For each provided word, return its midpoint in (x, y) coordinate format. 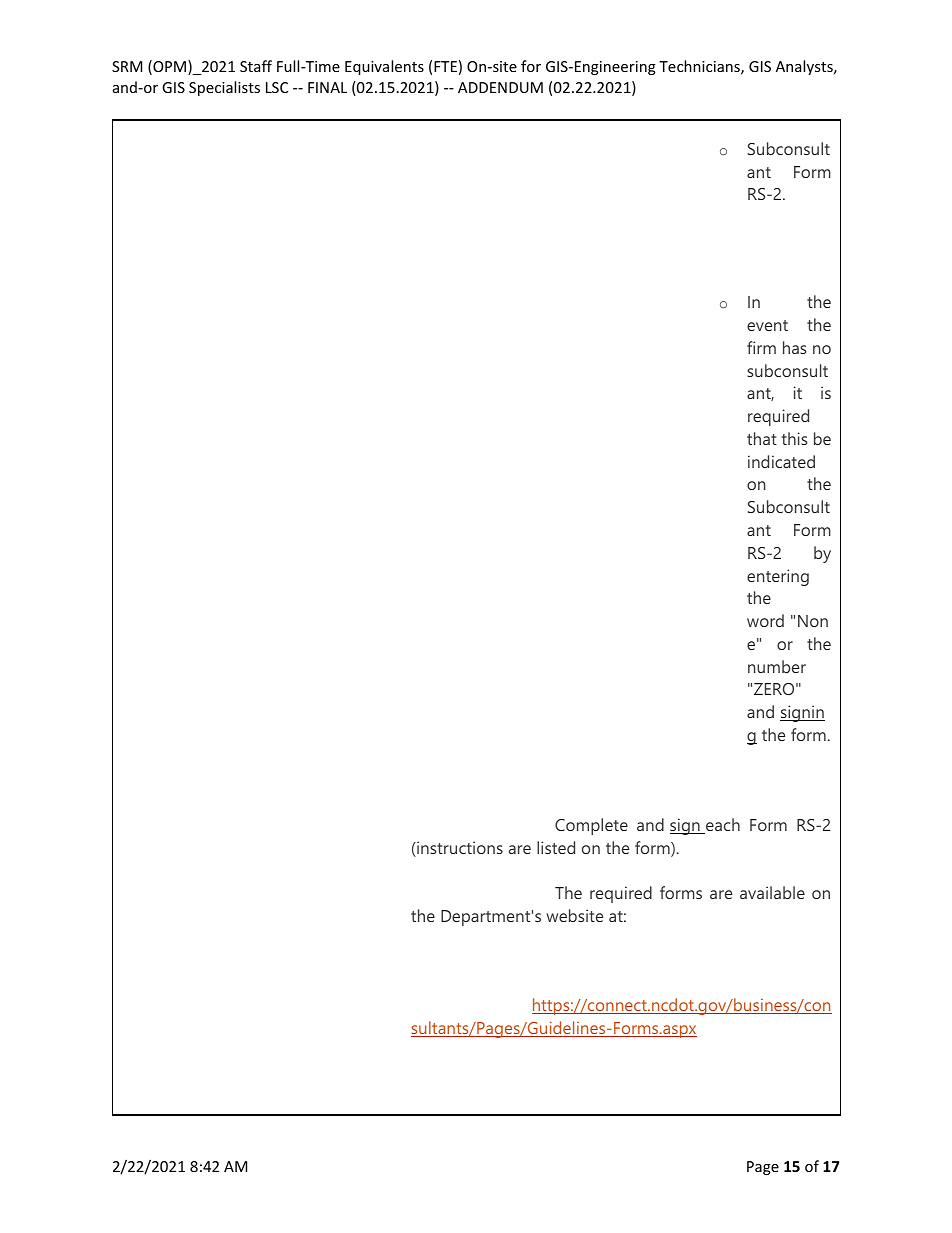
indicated (781, 461)
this (794, 438)
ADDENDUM (500, 87)
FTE (445, 66)
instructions (459, 849)
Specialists (224, 88)
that (762, 438)
